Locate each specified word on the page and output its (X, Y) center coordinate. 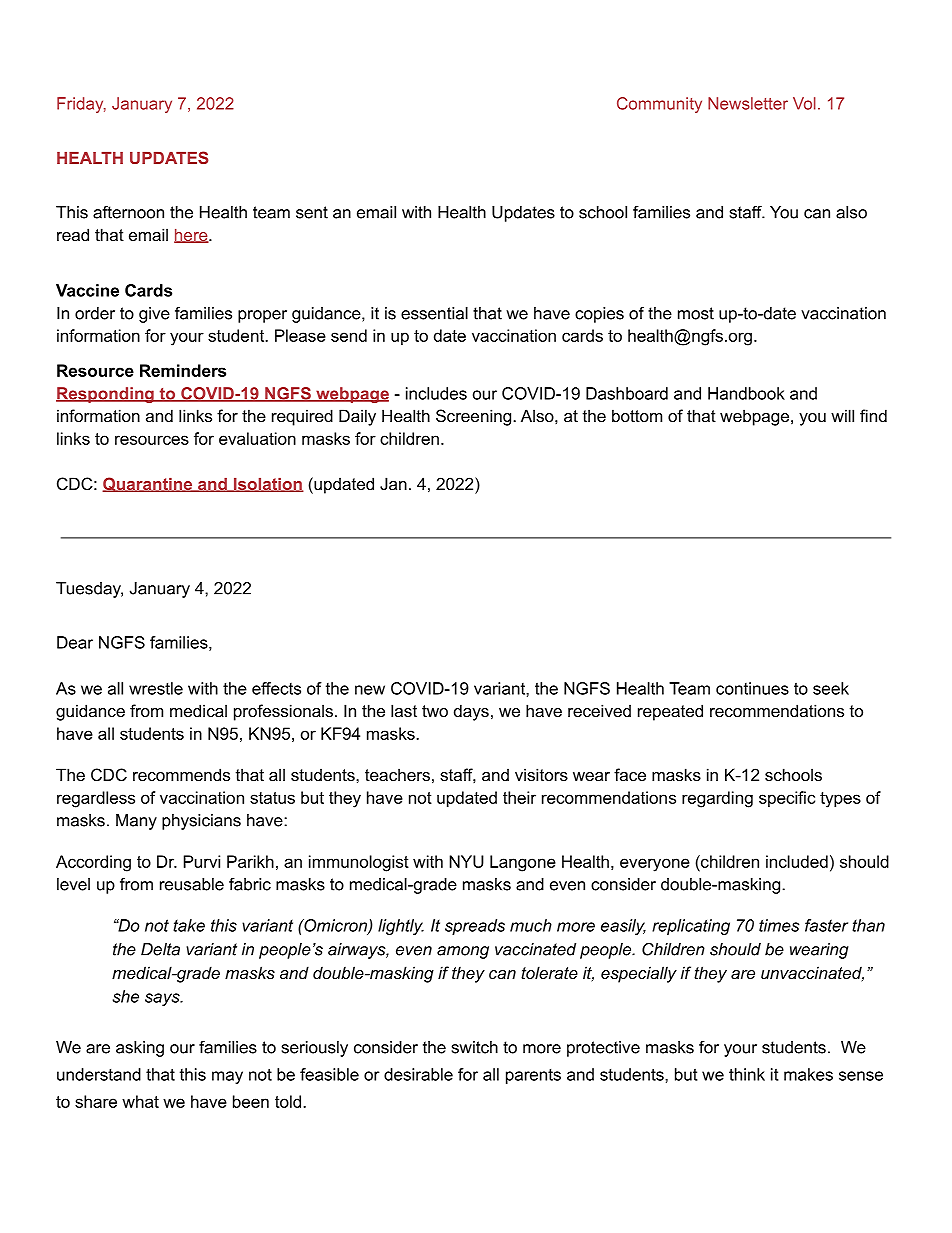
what (140, 1101)
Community (659, 105)
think (747, 1074)
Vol (804, 103)
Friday (81, 105)
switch (475, 1047)
